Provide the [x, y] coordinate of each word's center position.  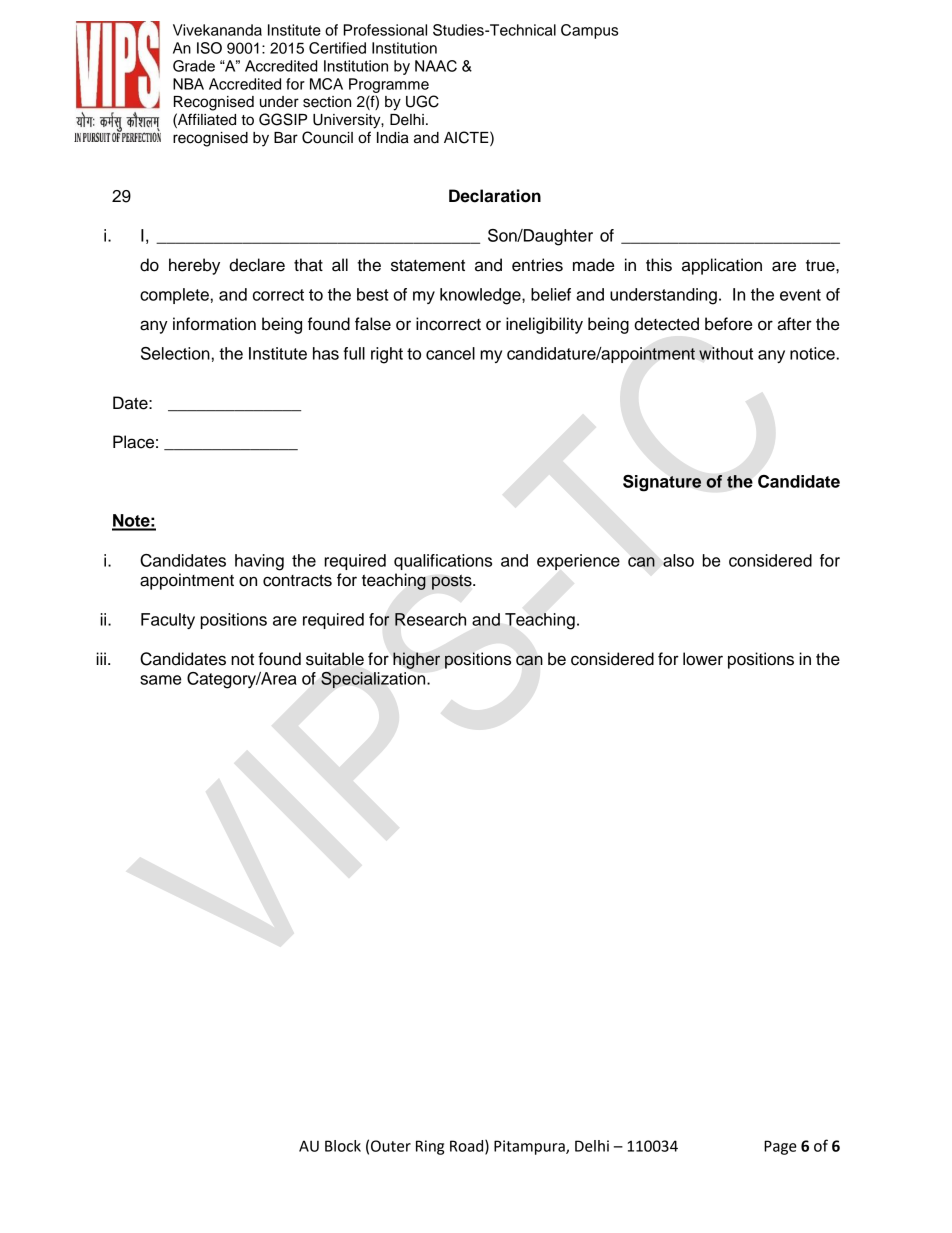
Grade [194, 66]
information [214, 324]
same [160, 680]
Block [343, 1146]
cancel [450, 353]
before [728, 324]
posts [453, 582]
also [678, 560]
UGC [422, 101]
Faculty [168, 621]
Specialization [374, 680]
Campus [589, 31]
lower [703, 659]
